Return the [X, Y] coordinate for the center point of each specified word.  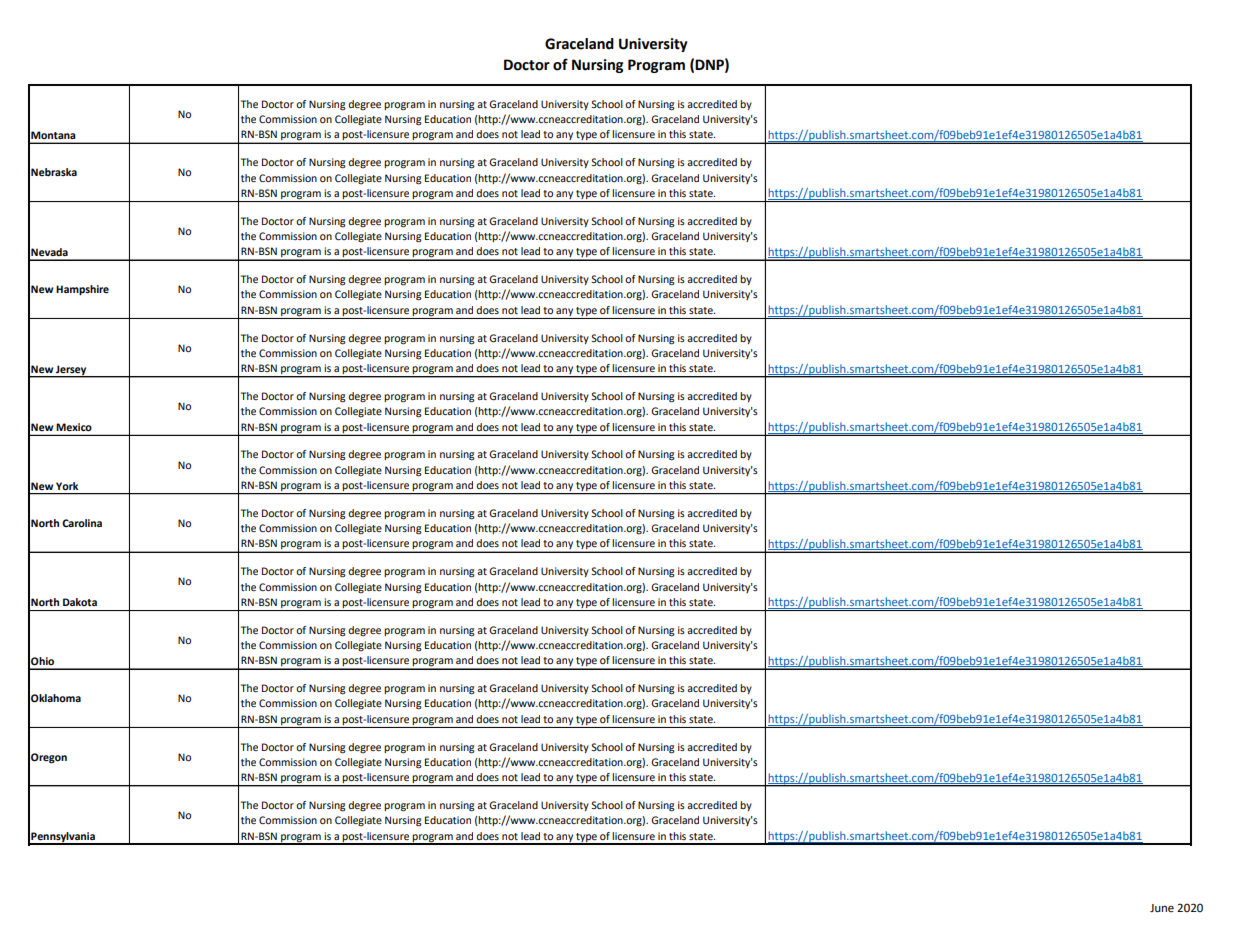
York [67, 486]
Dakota [80, 602]
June [1162, 908]
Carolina [82, 523]
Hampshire [82, 290]
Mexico [74, 427]
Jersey [71, 371]
